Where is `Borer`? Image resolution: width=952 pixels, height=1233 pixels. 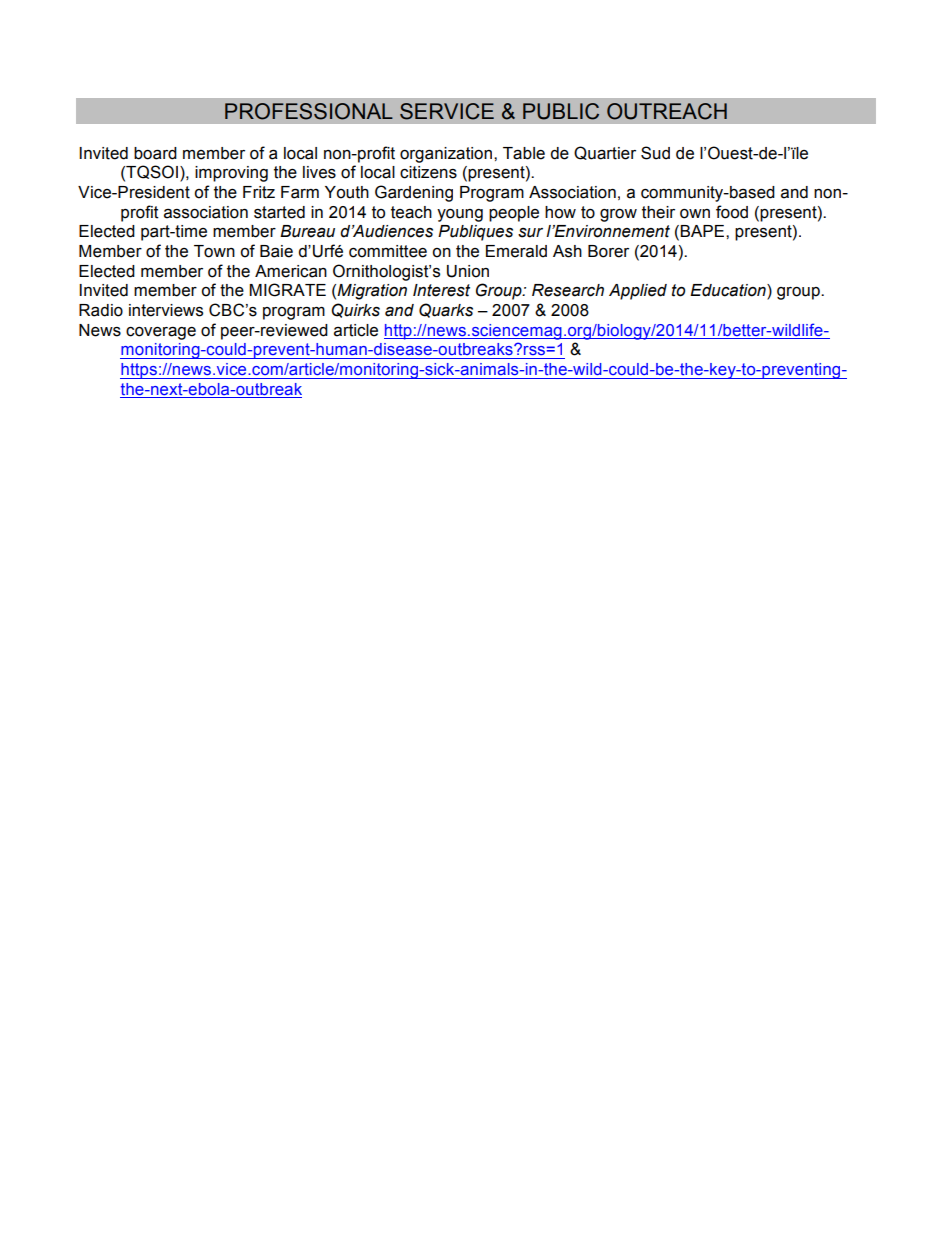
Borer is located at coordinates (608, 251).
